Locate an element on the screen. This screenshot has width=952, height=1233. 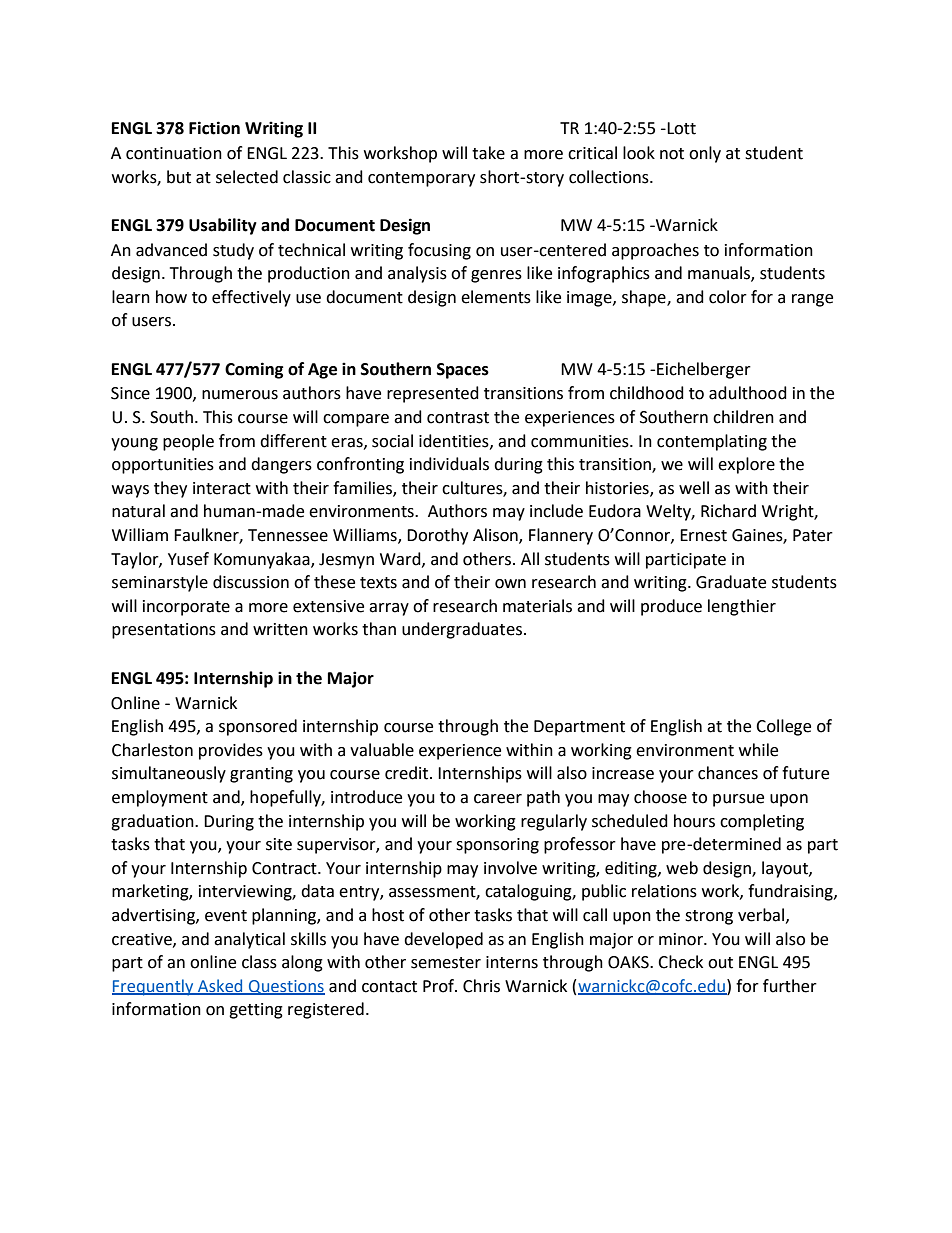
people is located at coordinates (188, 442).
